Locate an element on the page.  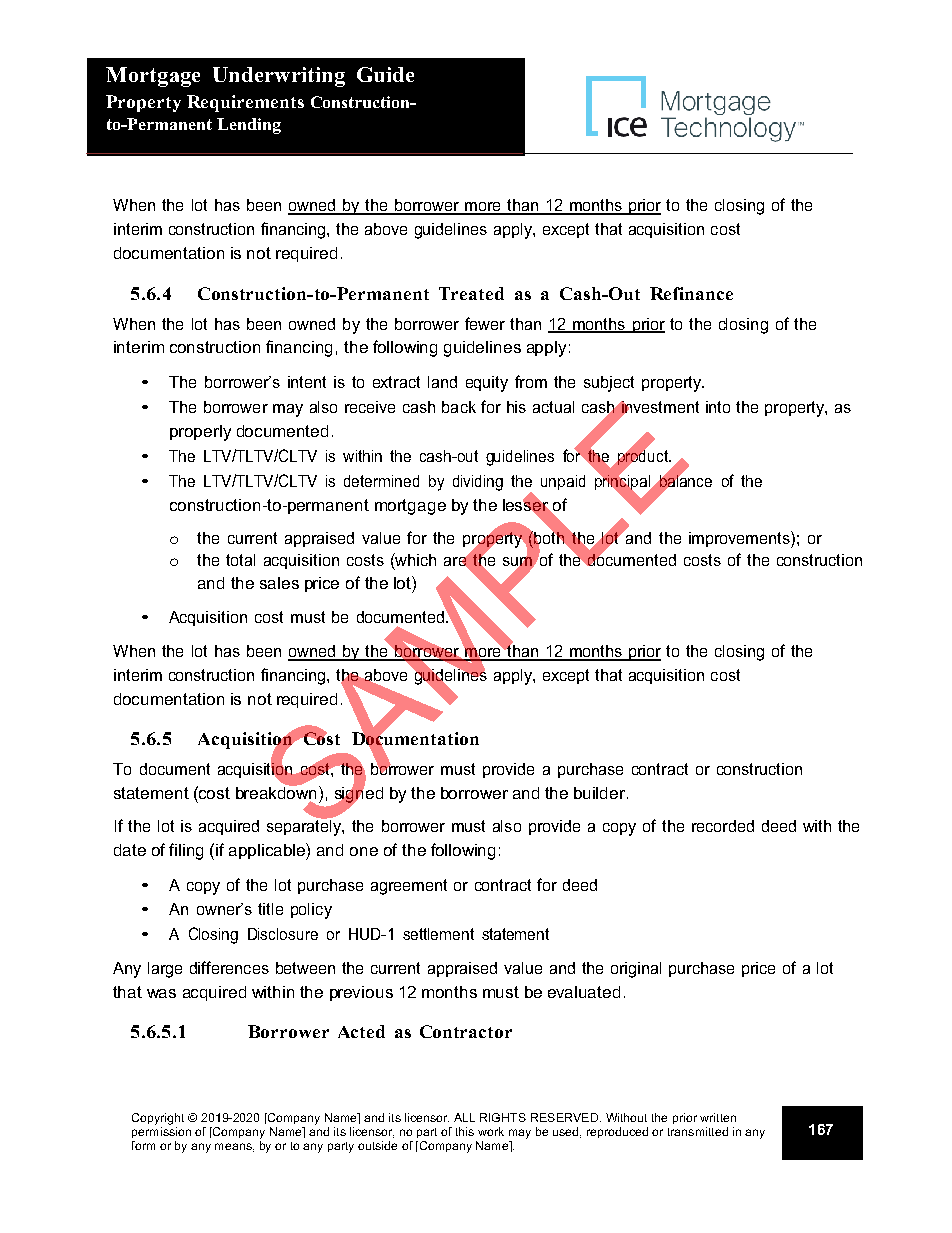
total is located at coordinates (240, 560).
